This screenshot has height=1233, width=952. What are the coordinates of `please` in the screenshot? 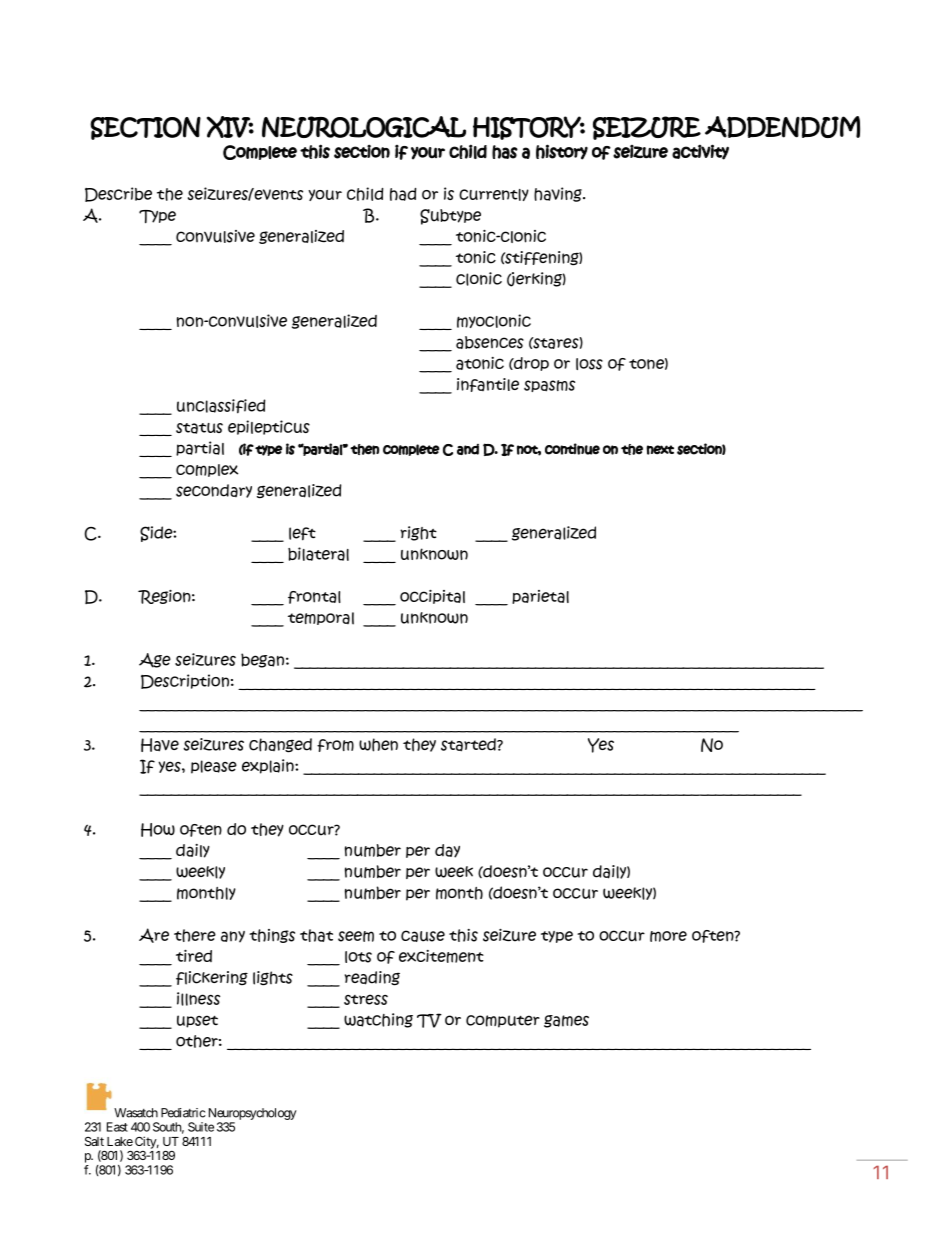 It's located at (214, 767).
